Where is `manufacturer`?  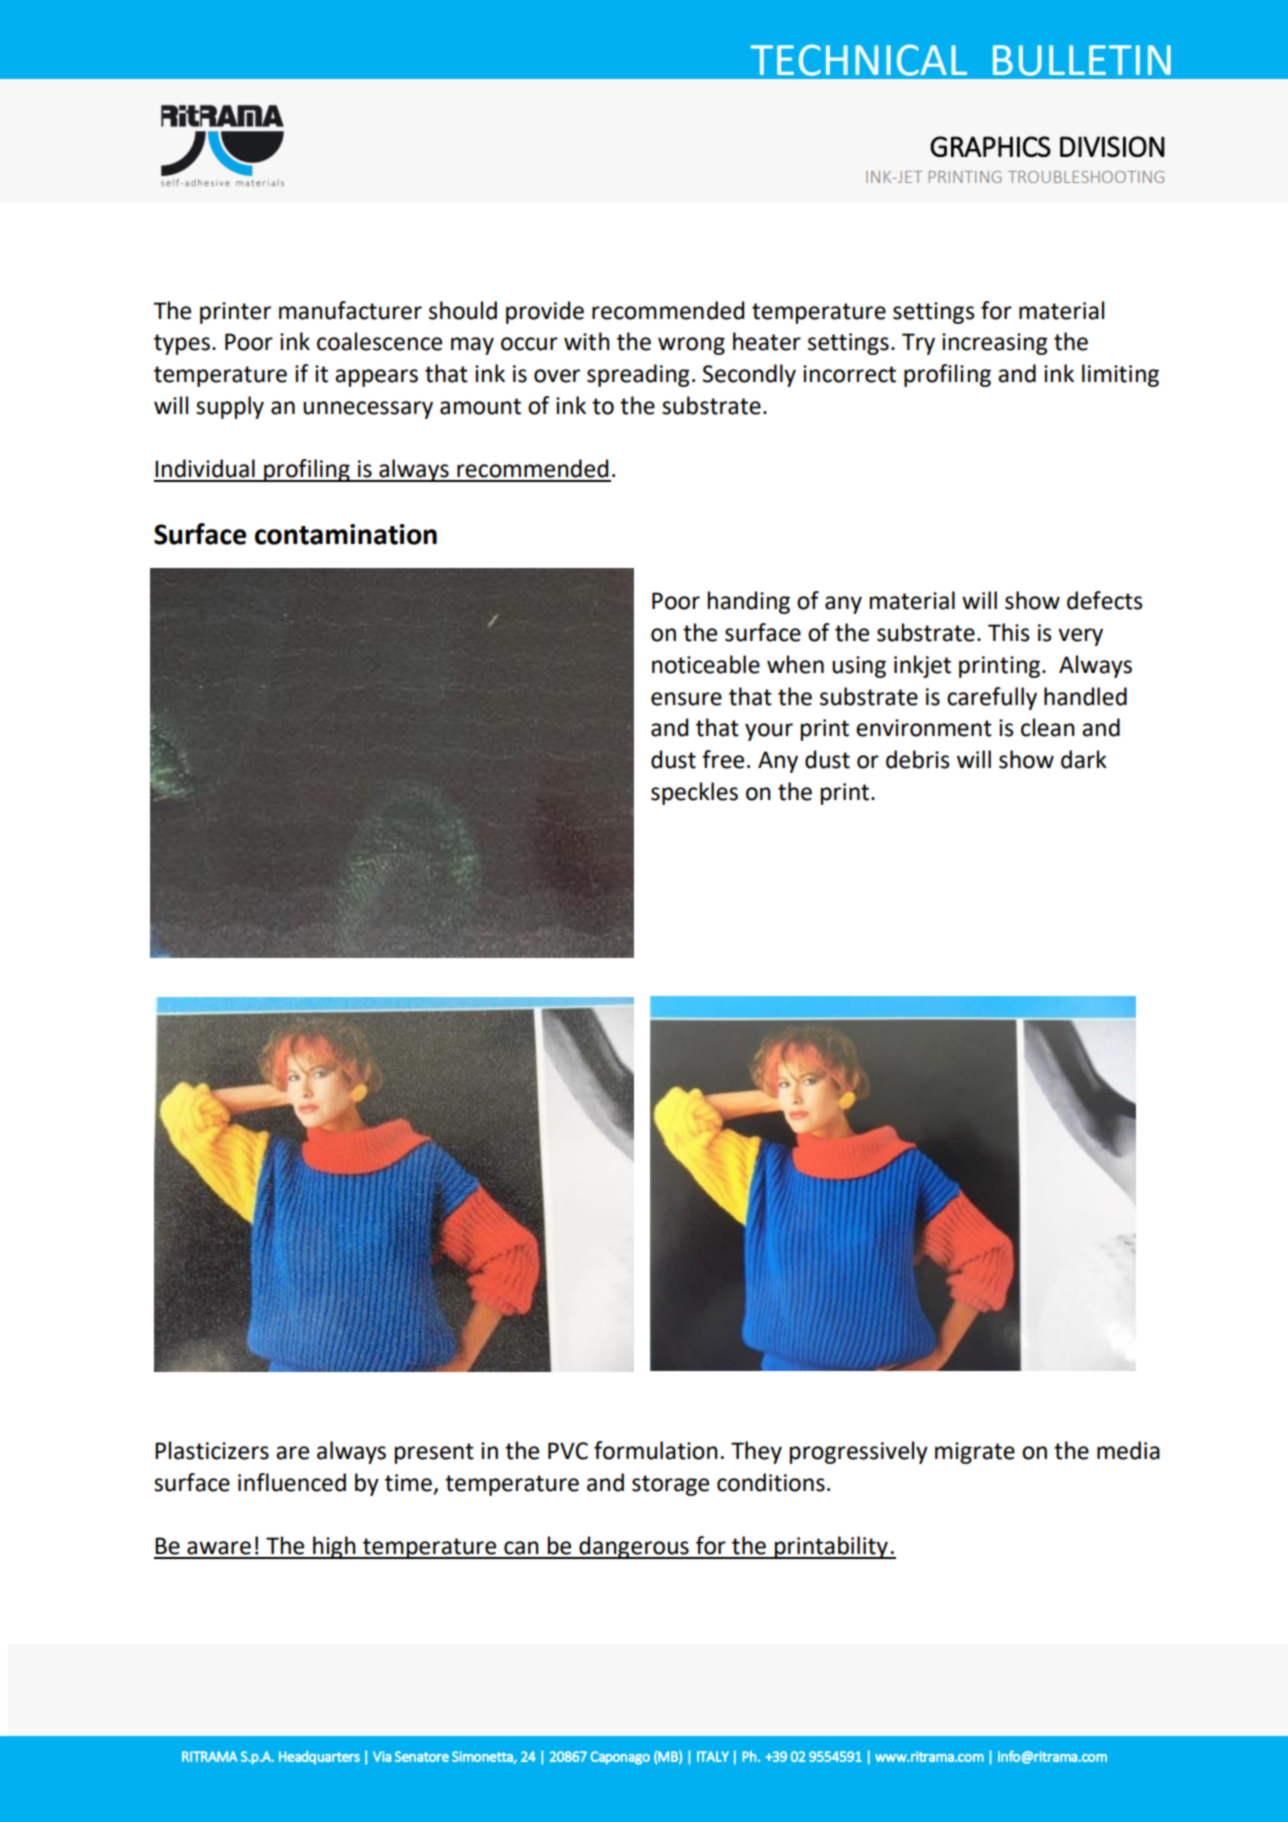
manufacturer is located at coordinates (350, 310).
